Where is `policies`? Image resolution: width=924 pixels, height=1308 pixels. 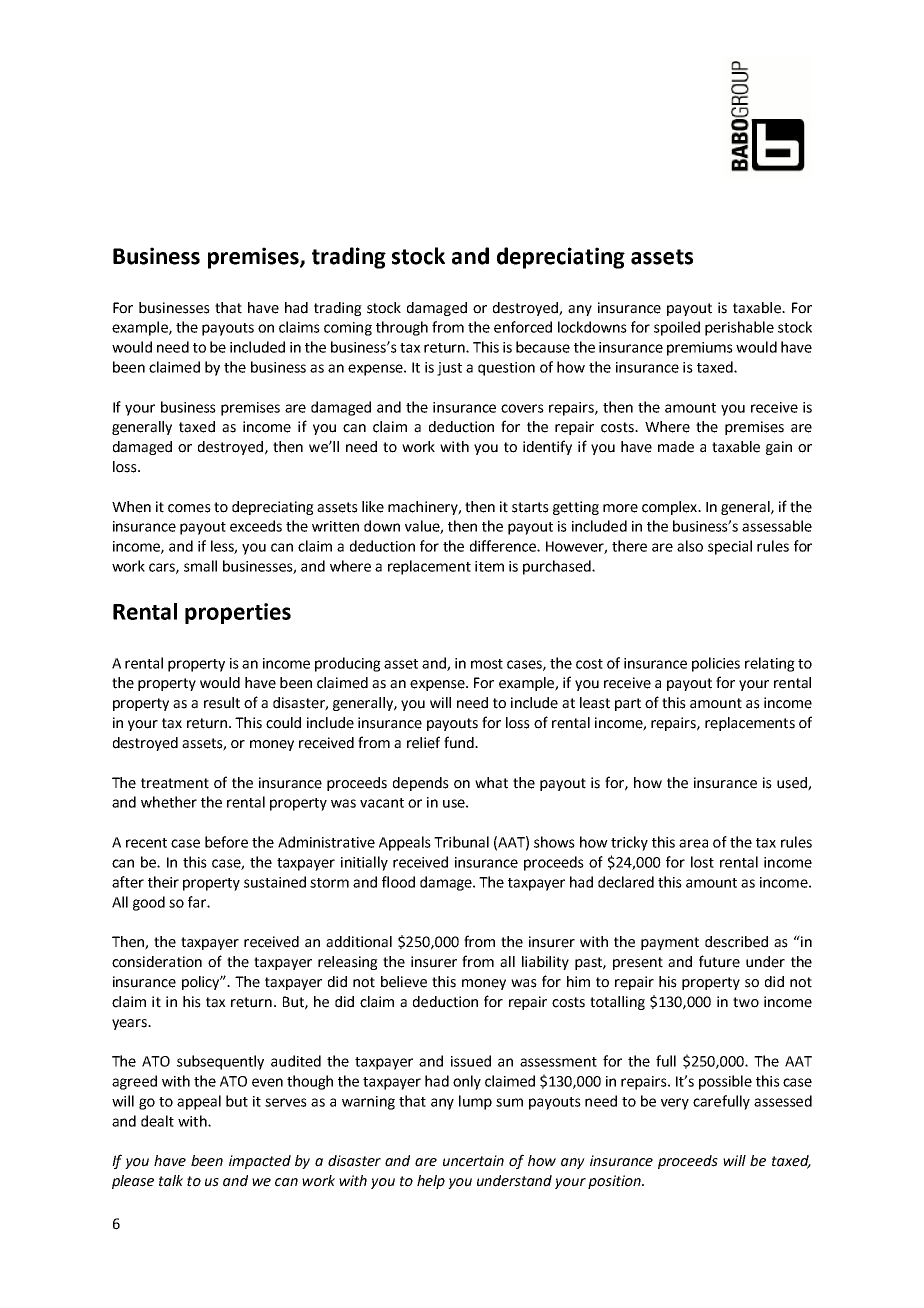 policies is located at coordinates (716, 664).
